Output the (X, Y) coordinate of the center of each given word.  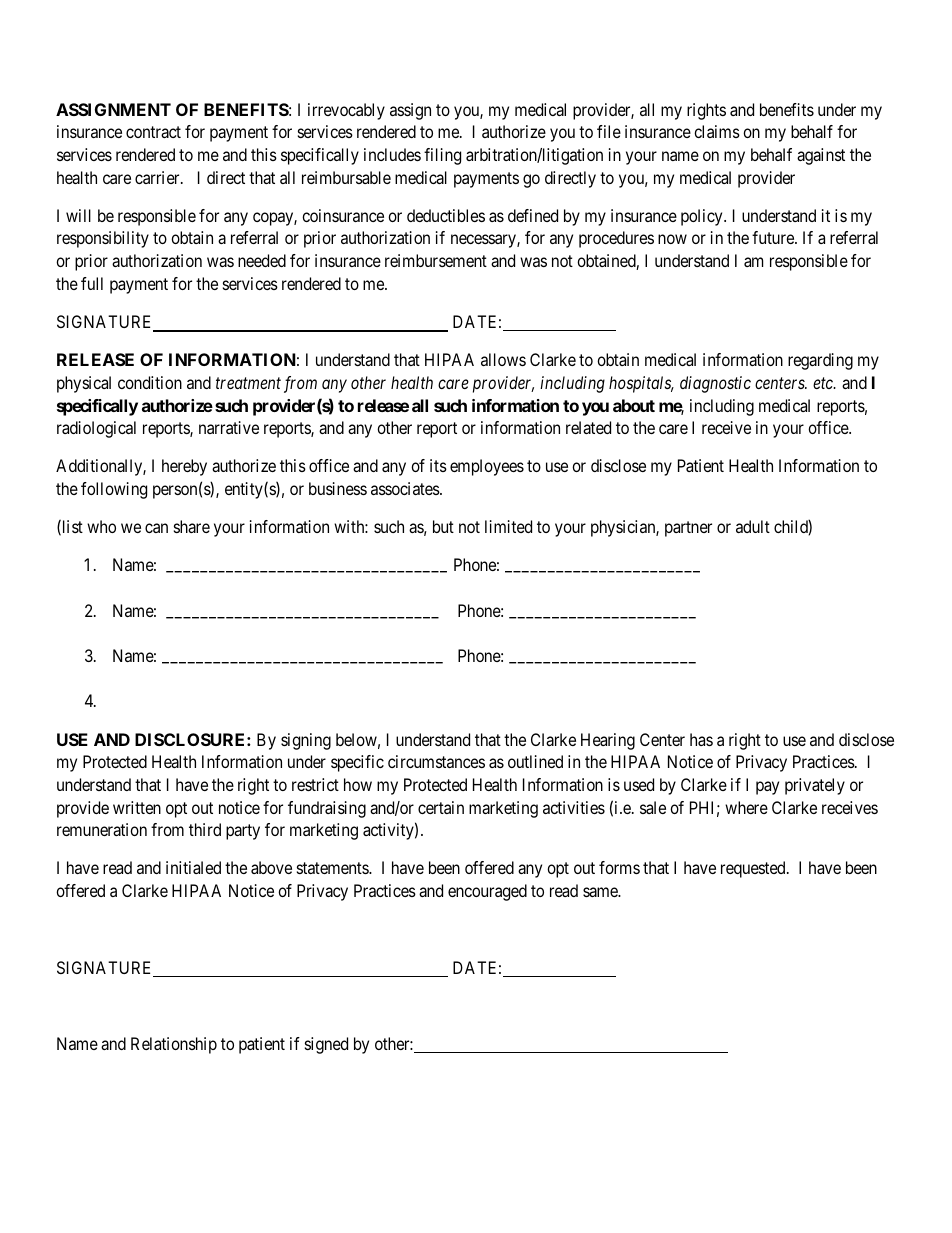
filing (442, 156)
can (156, 528)
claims (717, 131)
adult (753, 526)
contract (153, 132)
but (443, 526)
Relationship (174, 1045)
